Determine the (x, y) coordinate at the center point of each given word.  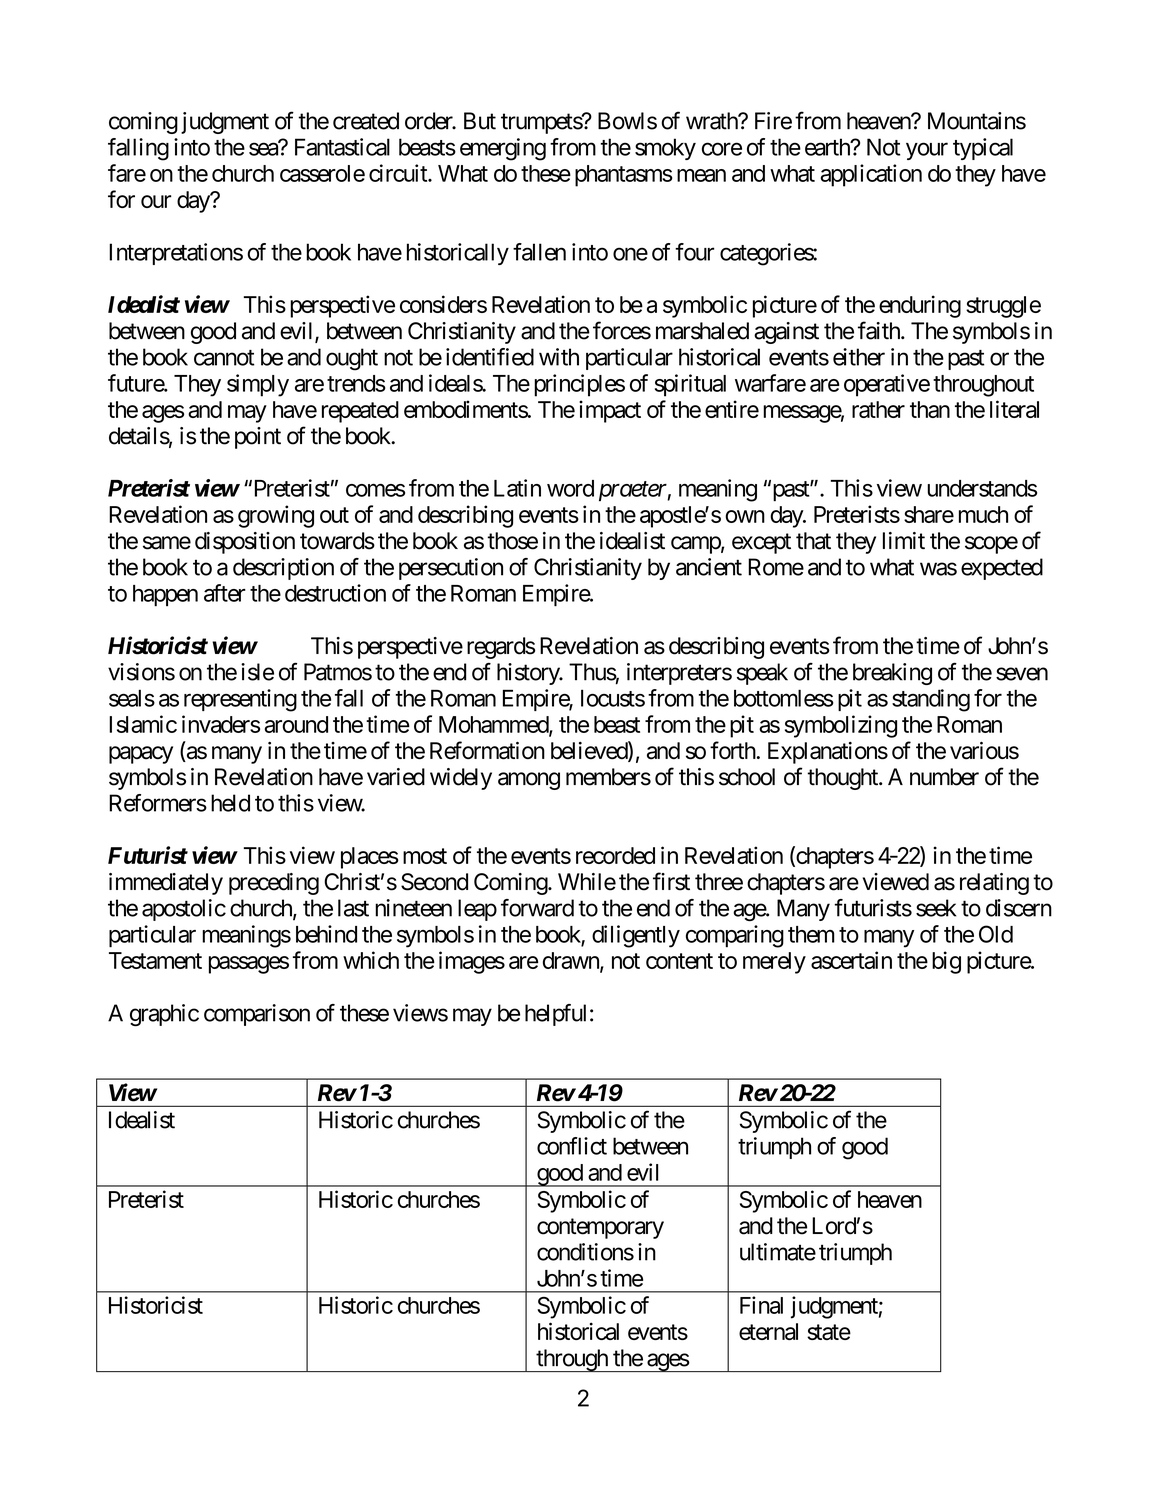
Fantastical (342, 147)
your (927, 151)
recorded (615, 855)
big (946, 962)
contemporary (600, 1228)
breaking (892, 674)
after (225, 593)
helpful (555, 1015)
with (559, 357)
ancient (709, 567)
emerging (503, 149)
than (930, 409)
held (230, 803)
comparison (257, 1015)
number (944, 777)
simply (258, 385)
